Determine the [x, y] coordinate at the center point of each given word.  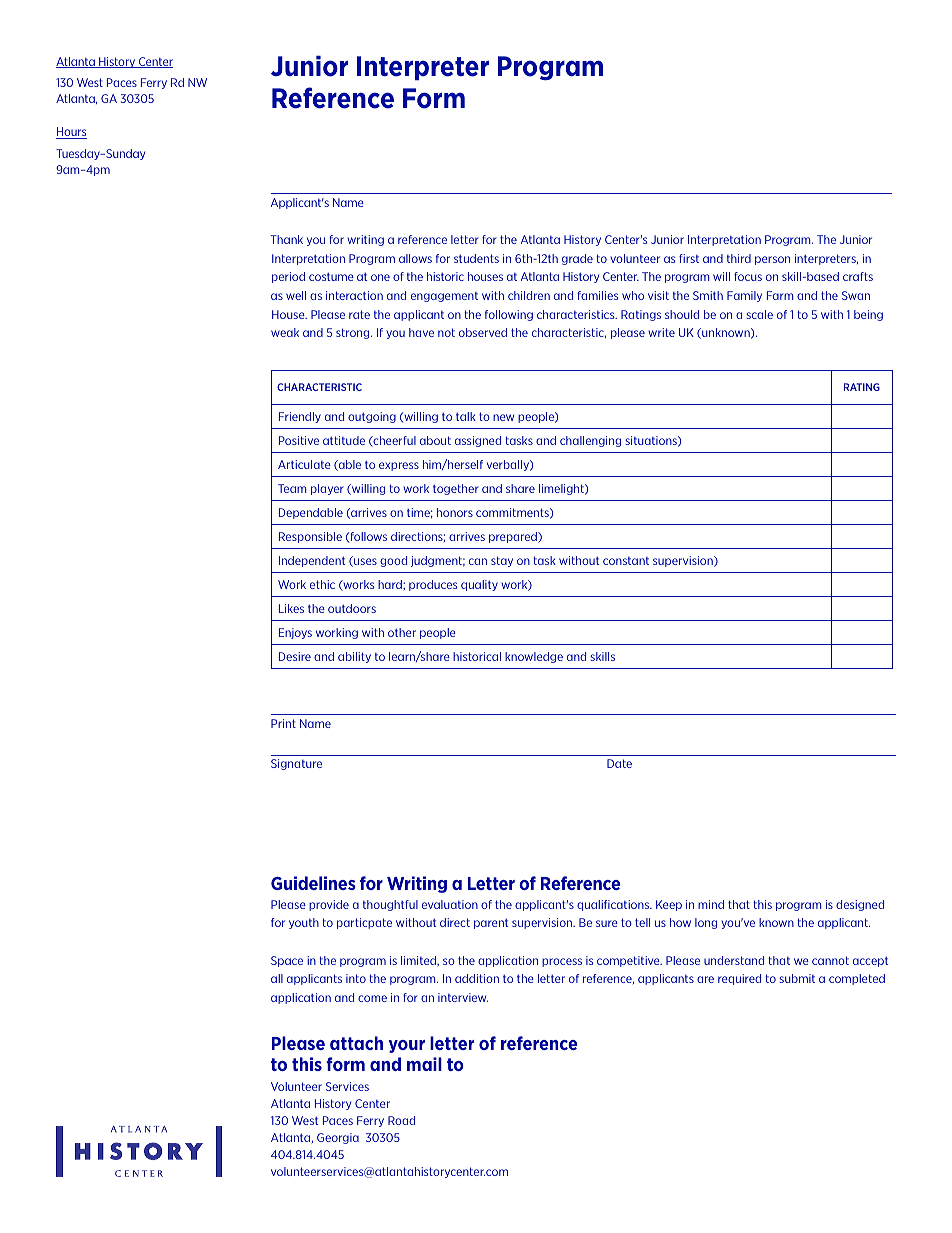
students [476, 258]
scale [759, 314]
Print [283, 723]
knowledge [534, 657]
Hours [71, 133]
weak [285, 332]
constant [626, 561]
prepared [514, 537]
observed [483, 332]
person [772, 260]
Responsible [310, 537]
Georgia [338, 1138]
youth [304, 923]
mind [711, 904]
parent [491, 924]
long [706, 923]
